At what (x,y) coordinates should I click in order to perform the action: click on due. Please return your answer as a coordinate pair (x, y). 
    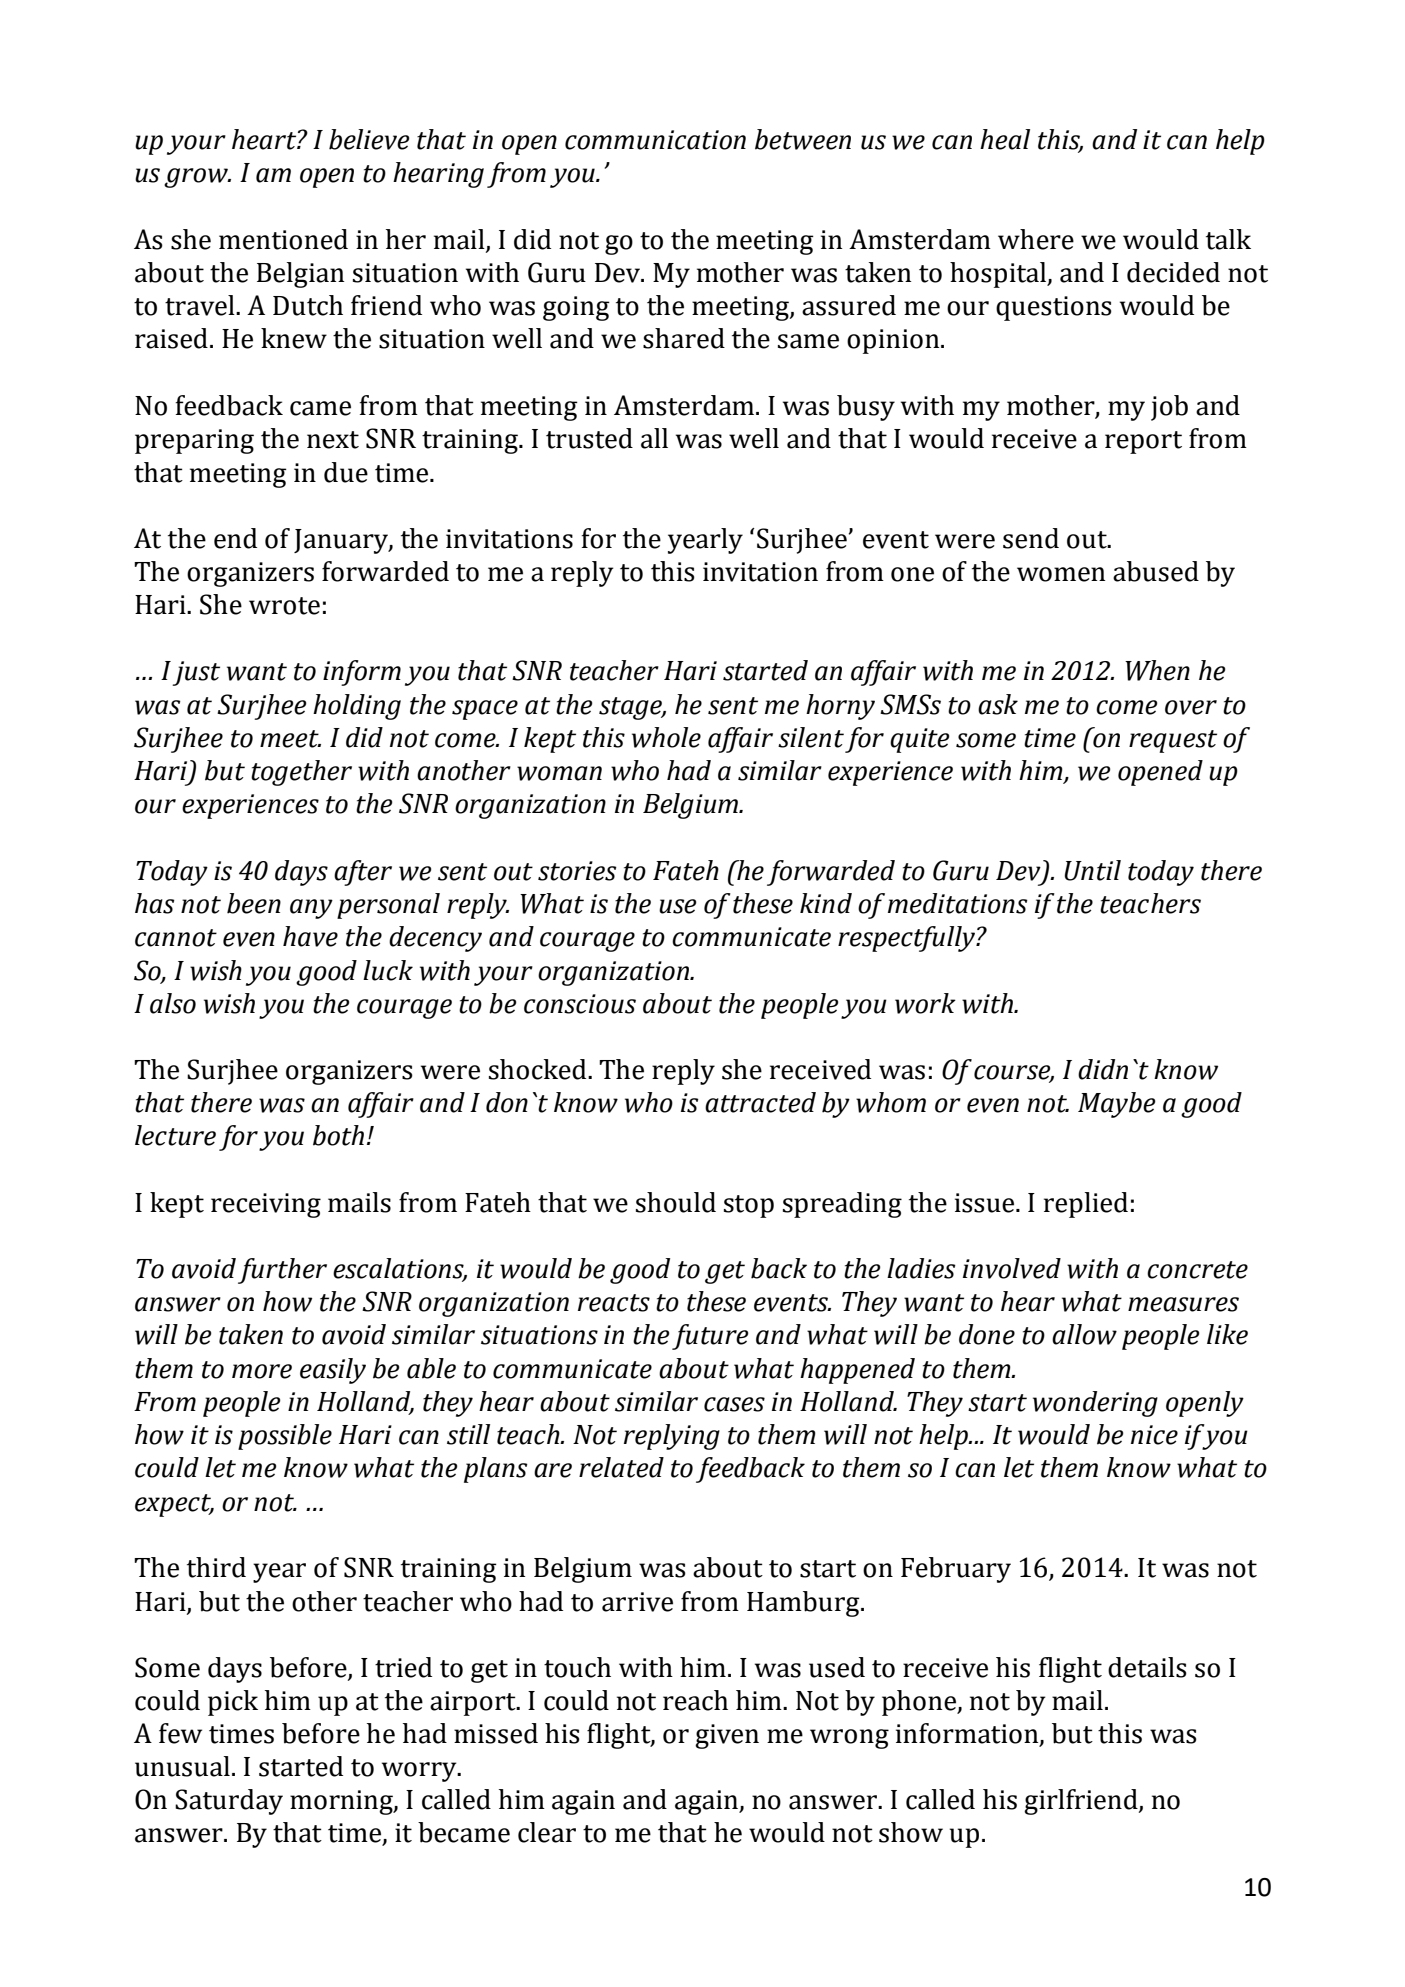
    Looking at the image, I should click on (346, 472).
